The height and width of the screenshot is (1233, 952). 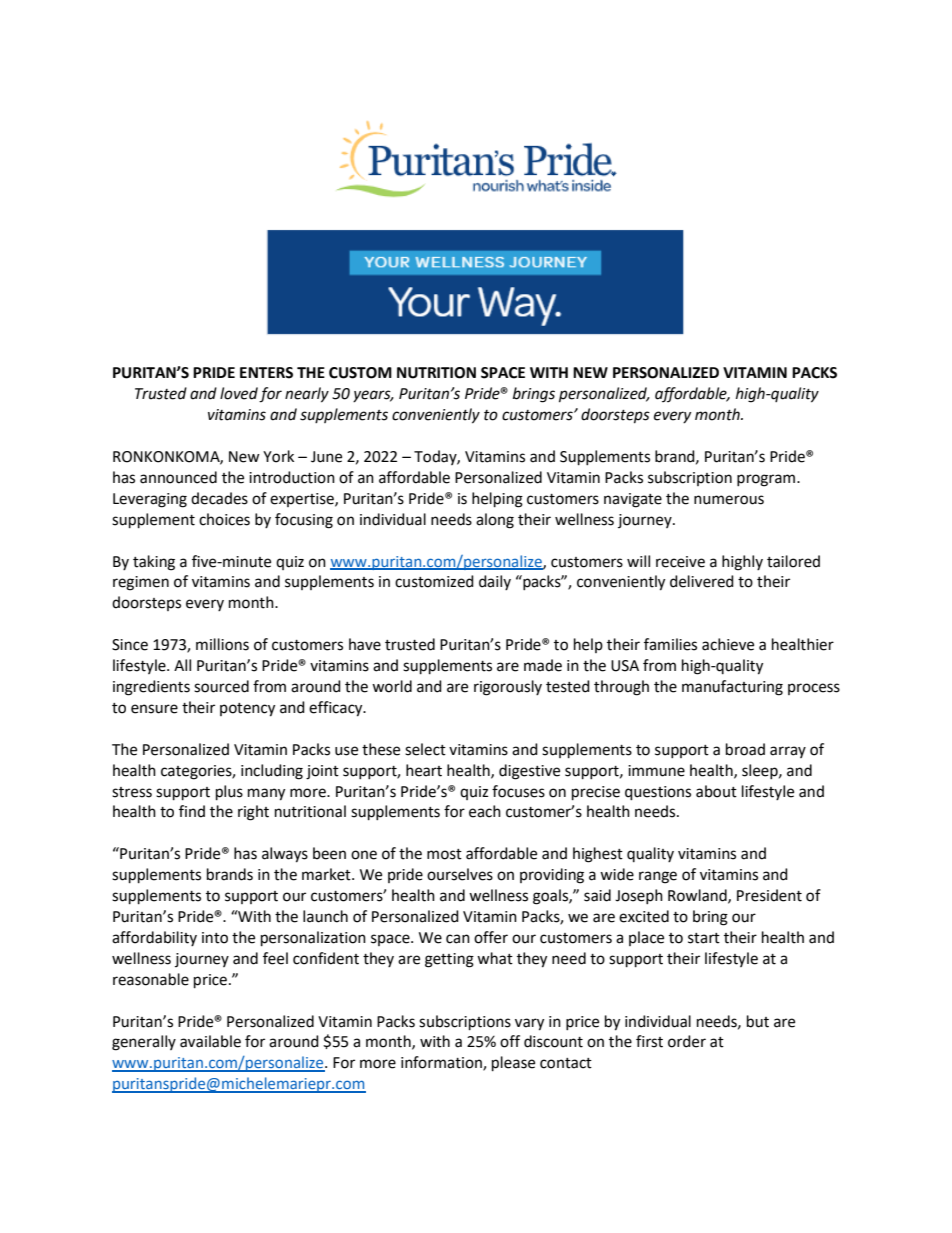 What do you see at coordinates (285, 855) in the screenshot?
I see `always` at bounding box center [285, 855].
